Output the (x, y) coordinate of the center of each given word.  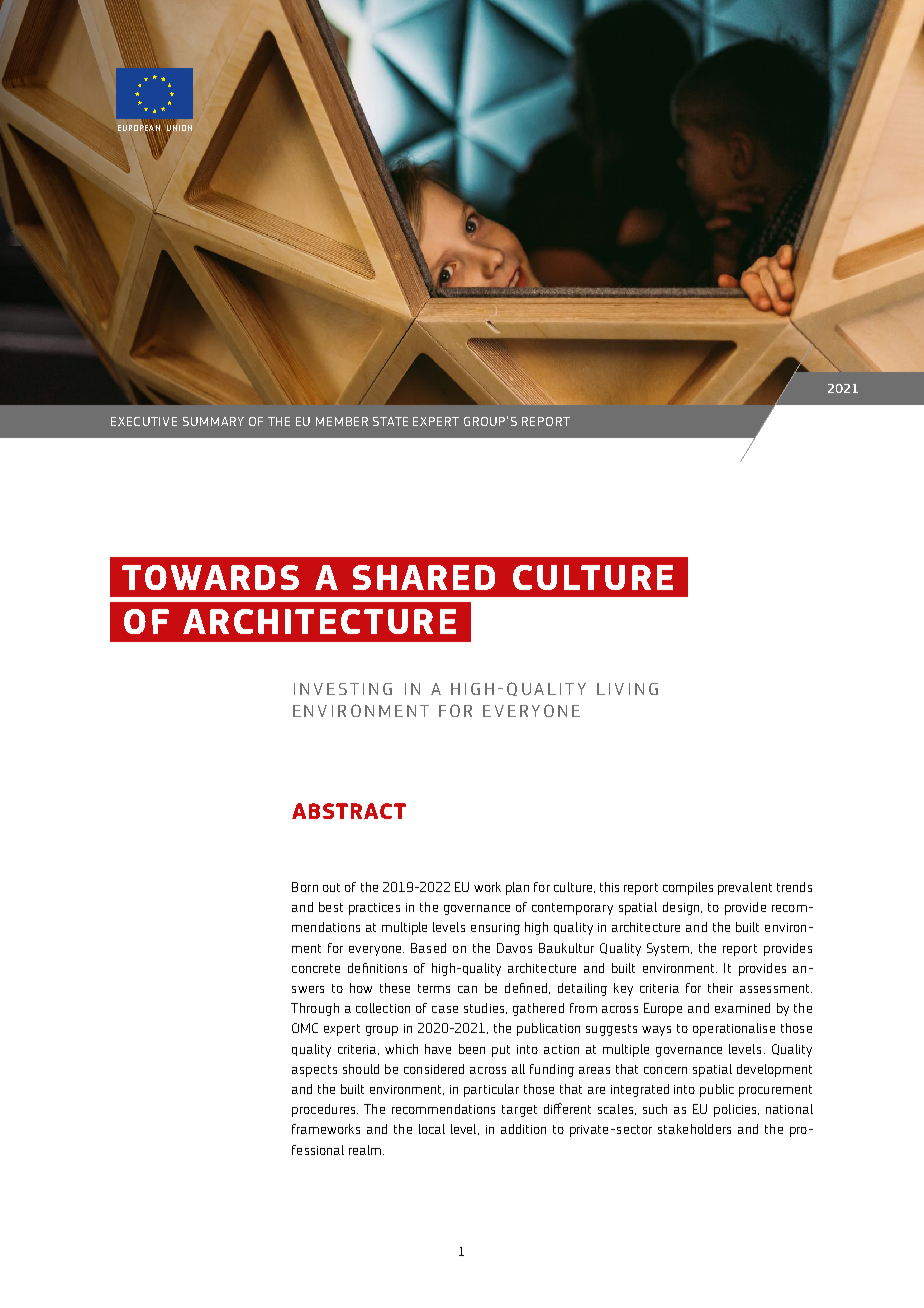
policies (736, 1110)
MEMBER (342, 421)
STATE (390, 421)
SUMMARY (213, 421)
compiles (688, 888)
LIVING (627, 689)
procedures (325, 1110)
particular (491, 1090)
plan (517, 888)
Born (305, 887)
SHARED (424, 577)
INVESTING (343, 689)
